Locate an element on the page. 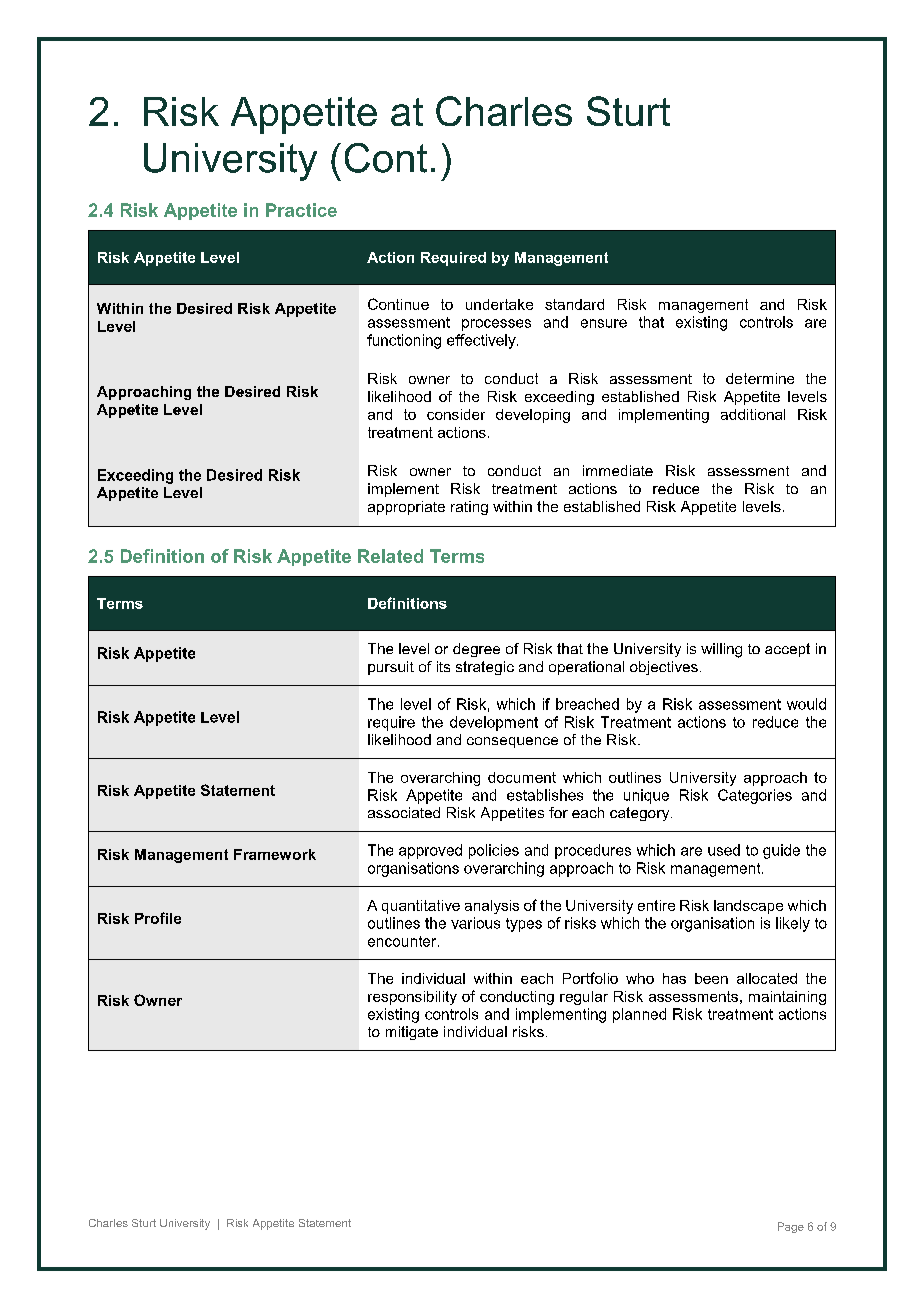 The width and height of the image is (924, 1308). undertake is located at coordinates (499, 304).
